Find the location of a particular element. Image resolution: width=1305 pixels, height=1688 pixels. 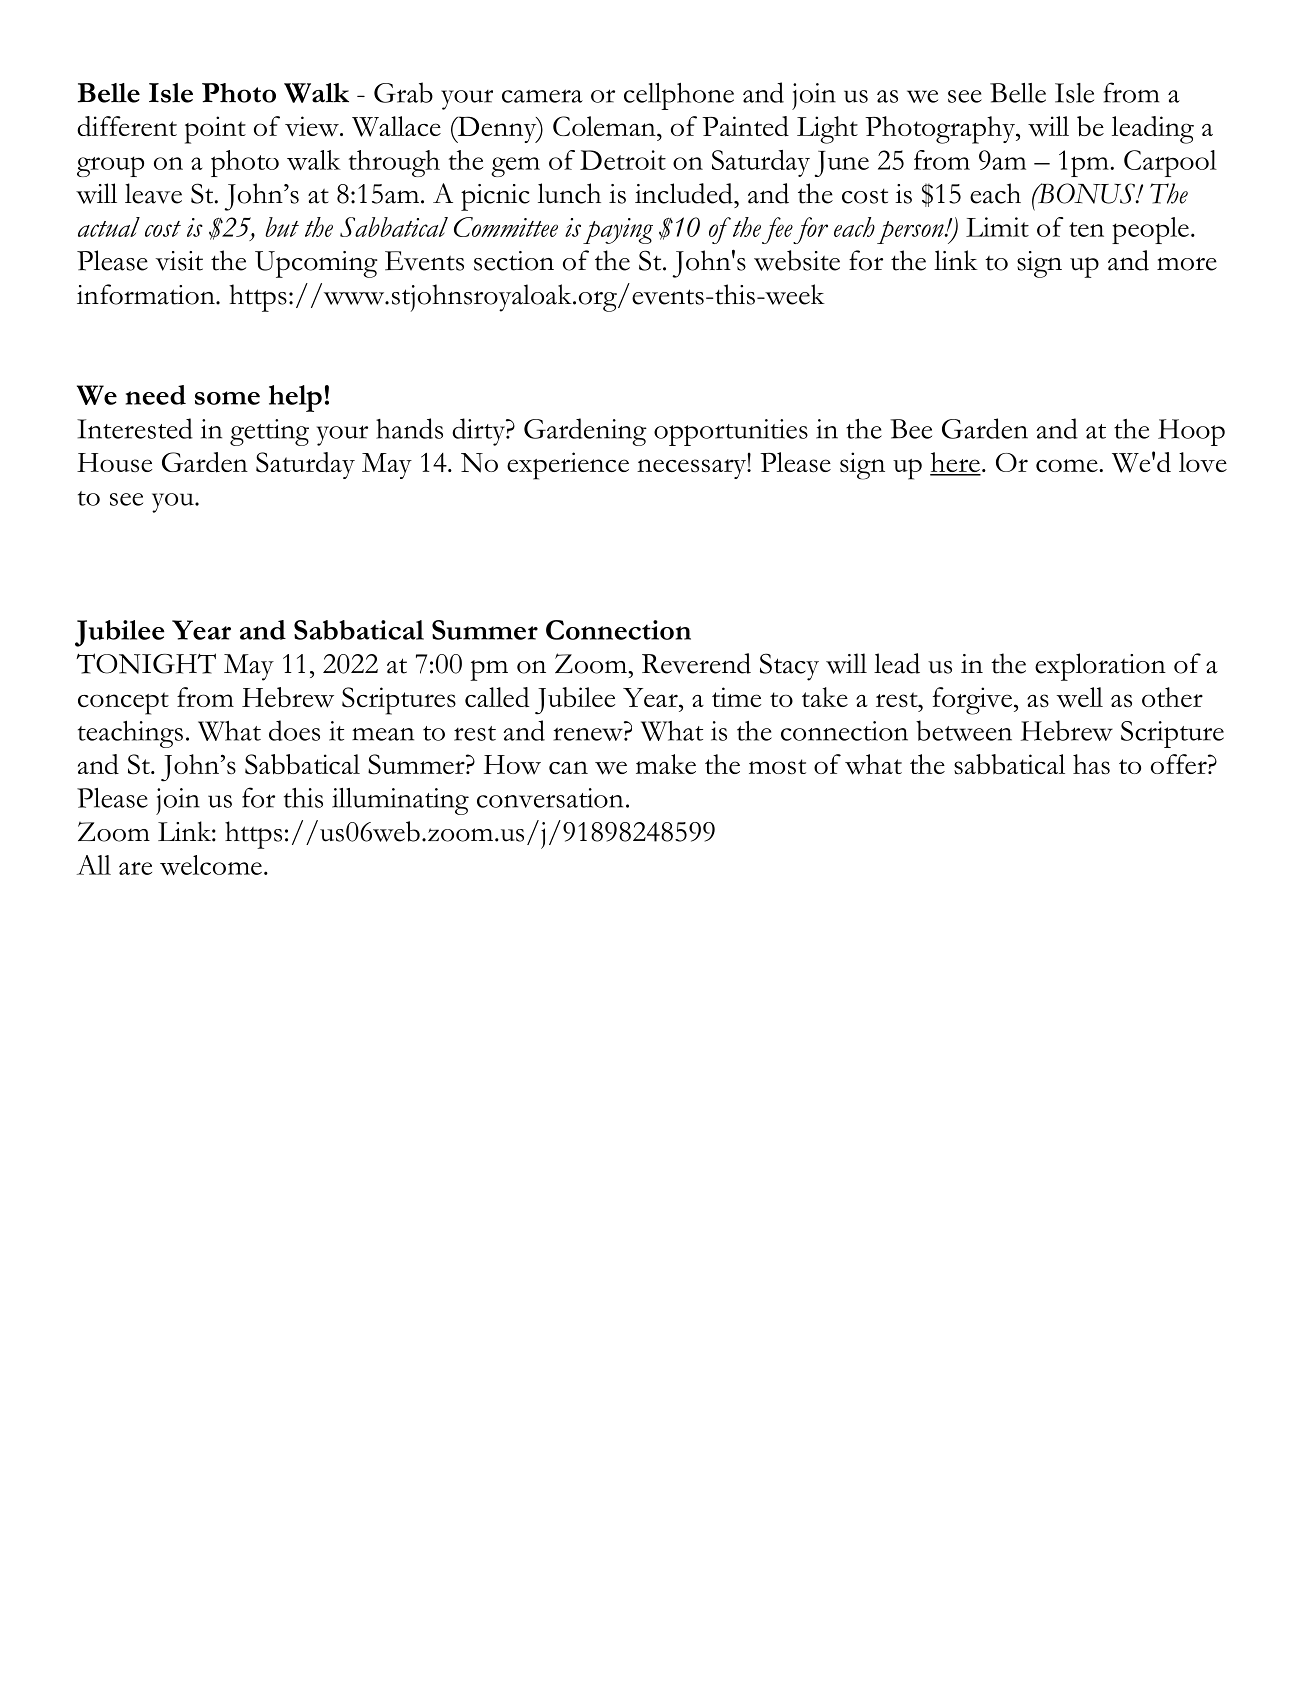

some is located at coordinates (227, 398).
